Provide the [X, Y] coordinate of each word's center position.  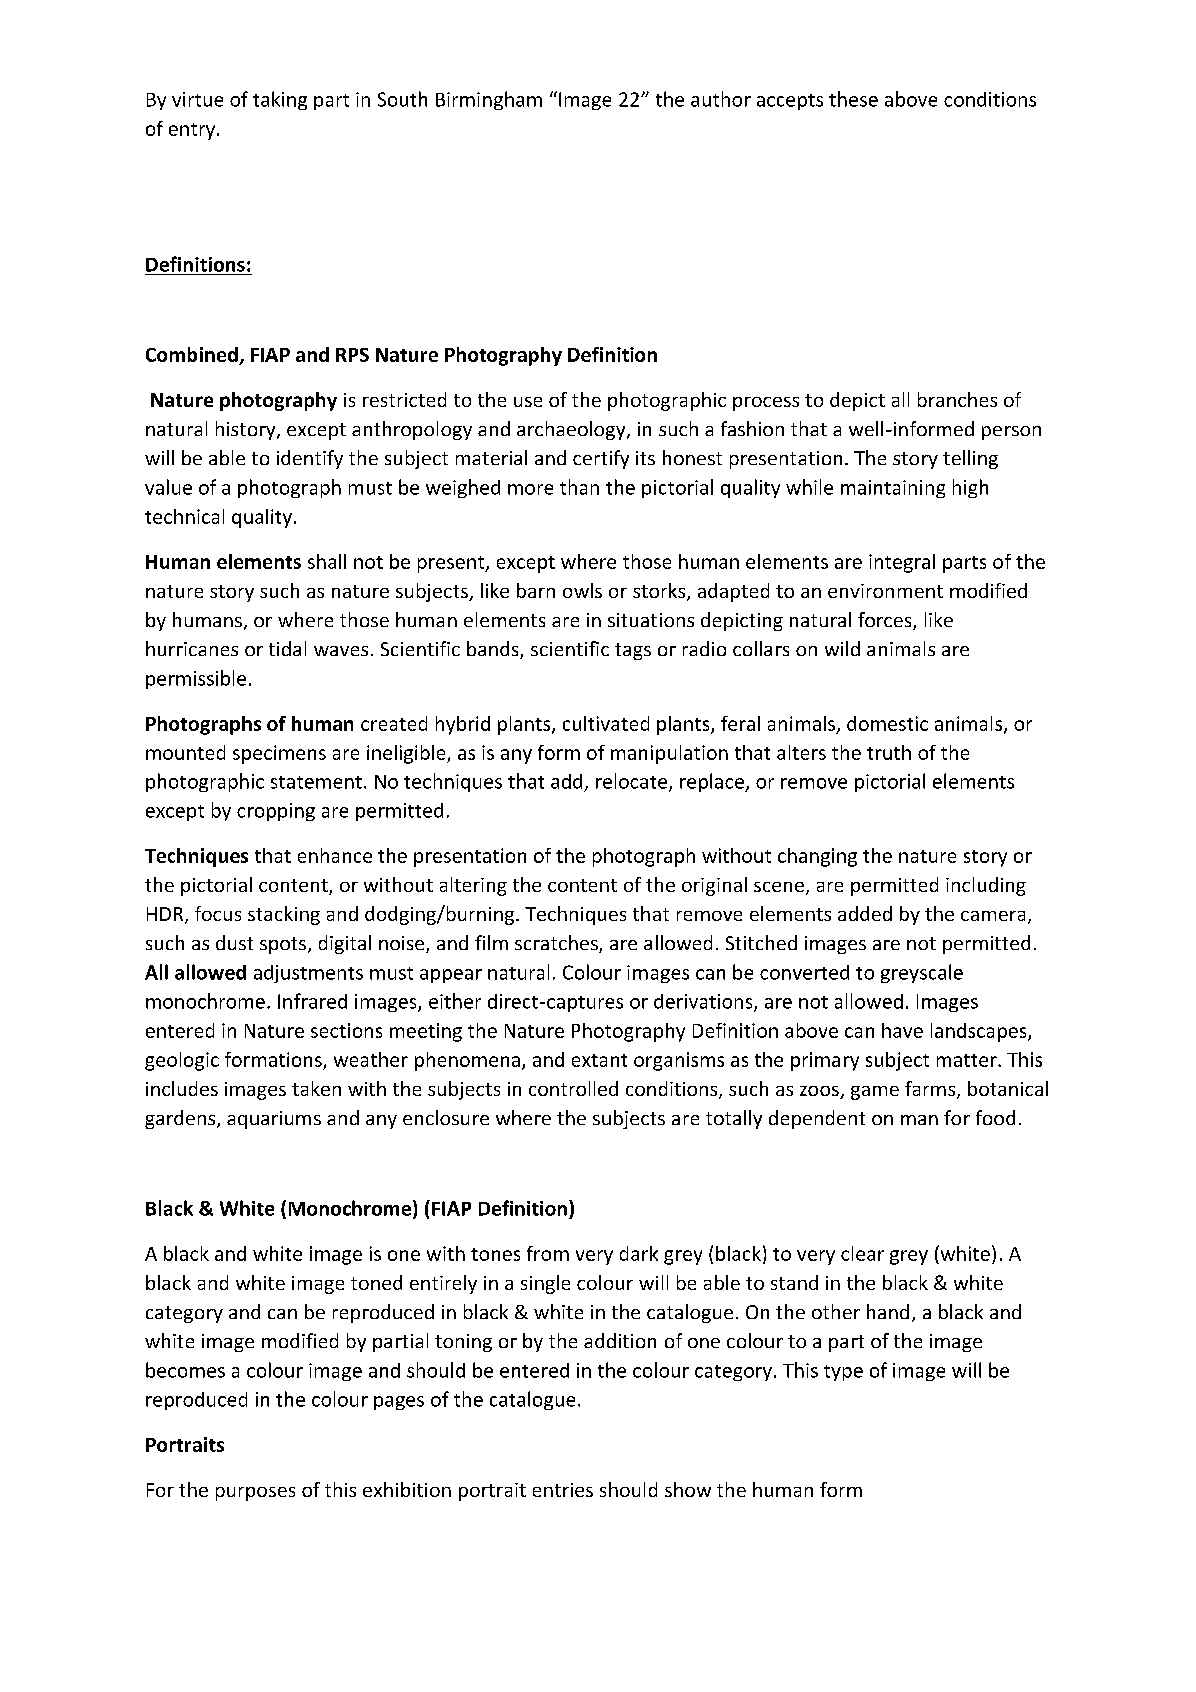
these [853, 99]
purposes [255, 1494]
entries [563, 1490]
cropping [276, 812]
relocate [633, 782]
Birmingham [489, 100]
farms [931, 1090]
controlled [573, 1088]
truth [889, 752]
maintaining [893, 489]
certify [601, 459]
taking [280, 100]
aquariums [274, 1120]
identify [310, 459]
